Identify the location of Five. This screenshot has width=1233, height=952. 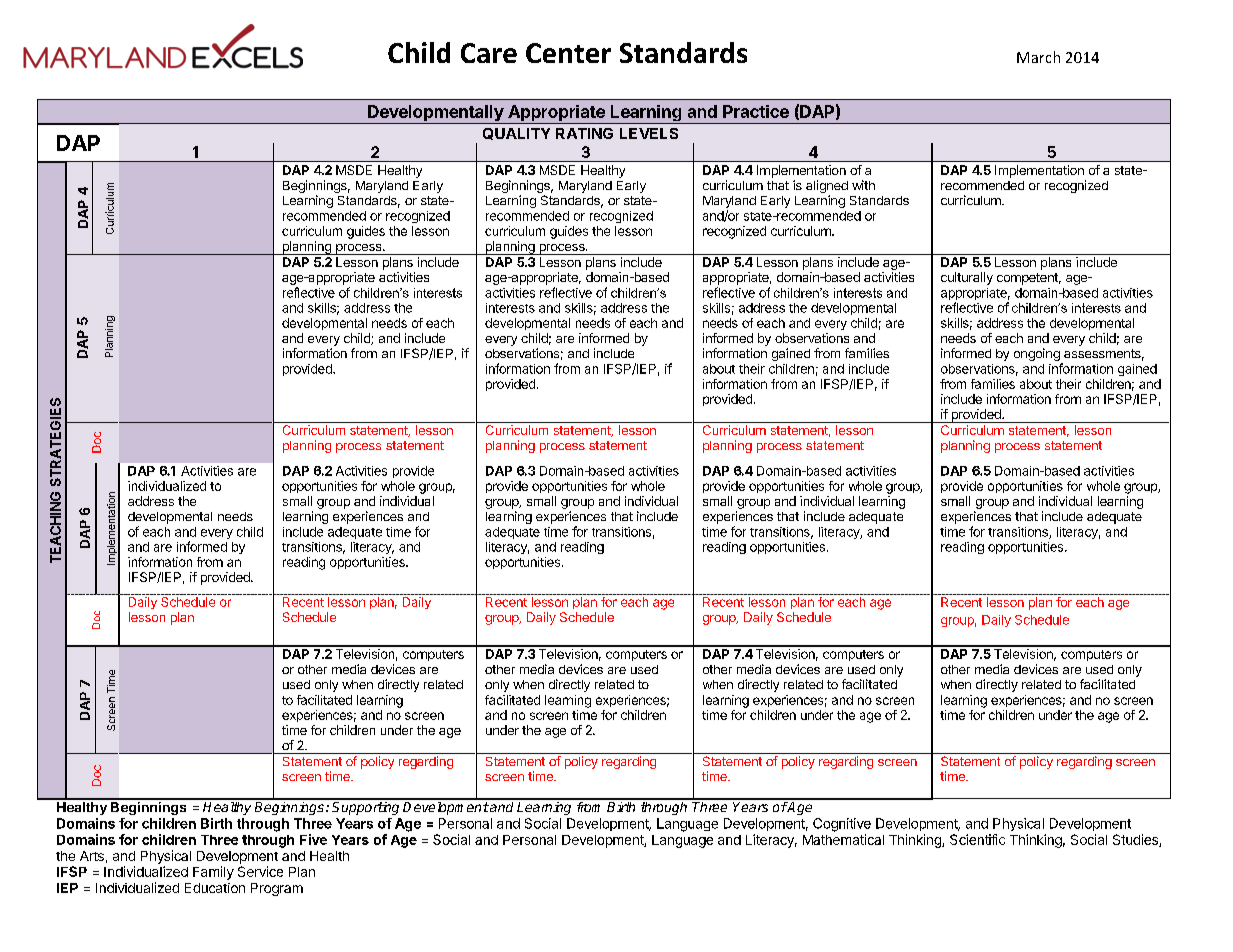
(313, 839).
